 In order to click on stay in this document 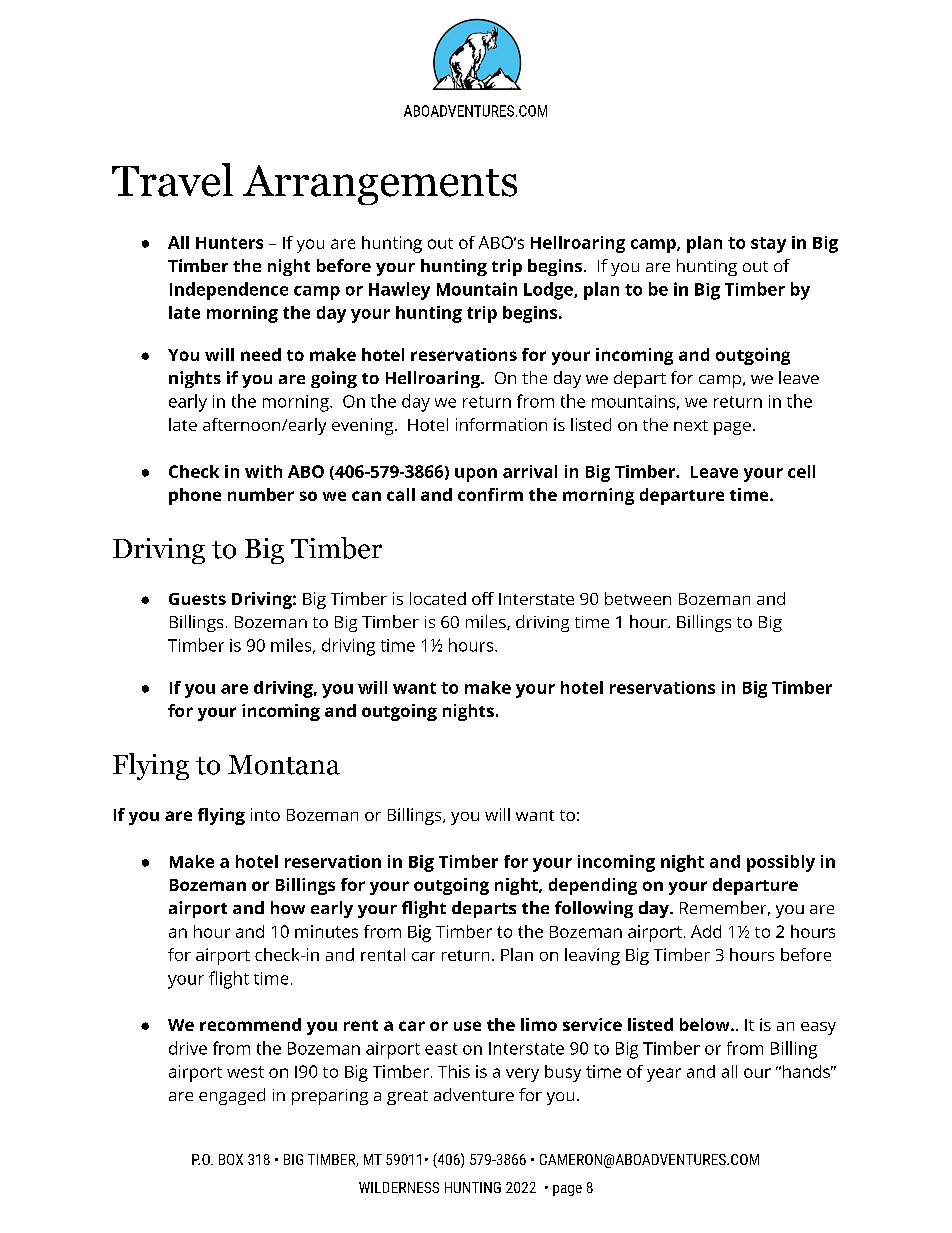, I will do `click(768, 245)`.
